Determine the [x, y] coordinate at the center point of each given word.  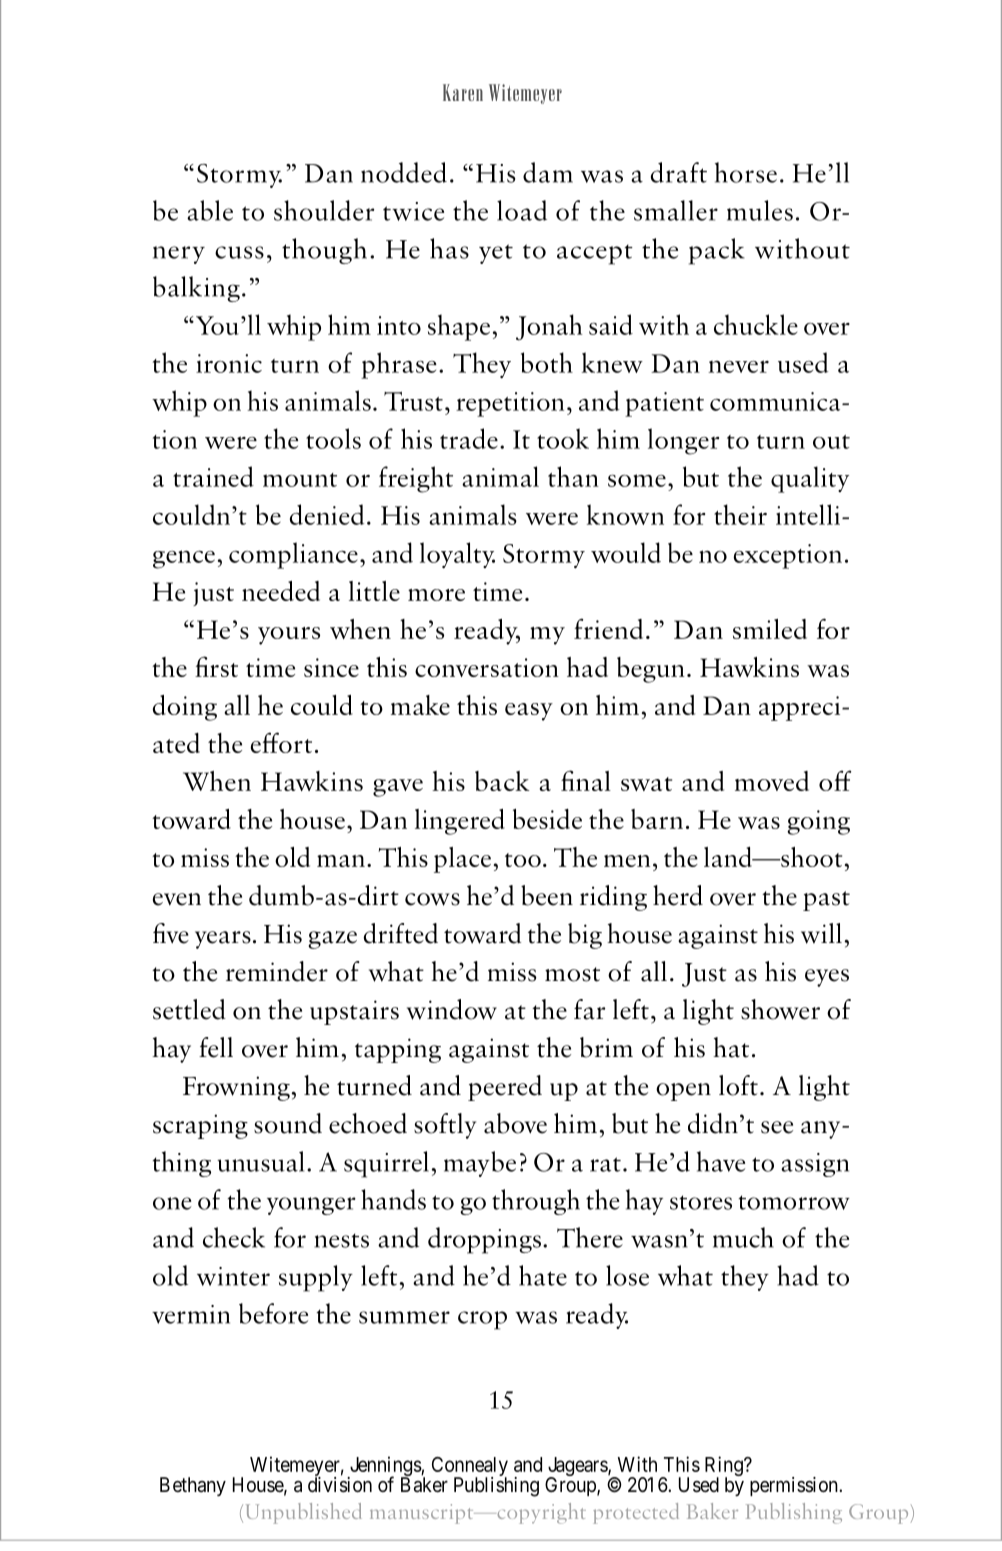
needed [281, 591]
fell [216, 1047]
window [452, 1009]
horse [746, 172]
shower [780, 1009]
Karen [463, 92]
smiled [770, 629]
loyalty [457, 555]
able [210, 210]
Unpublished [304, 1513]
